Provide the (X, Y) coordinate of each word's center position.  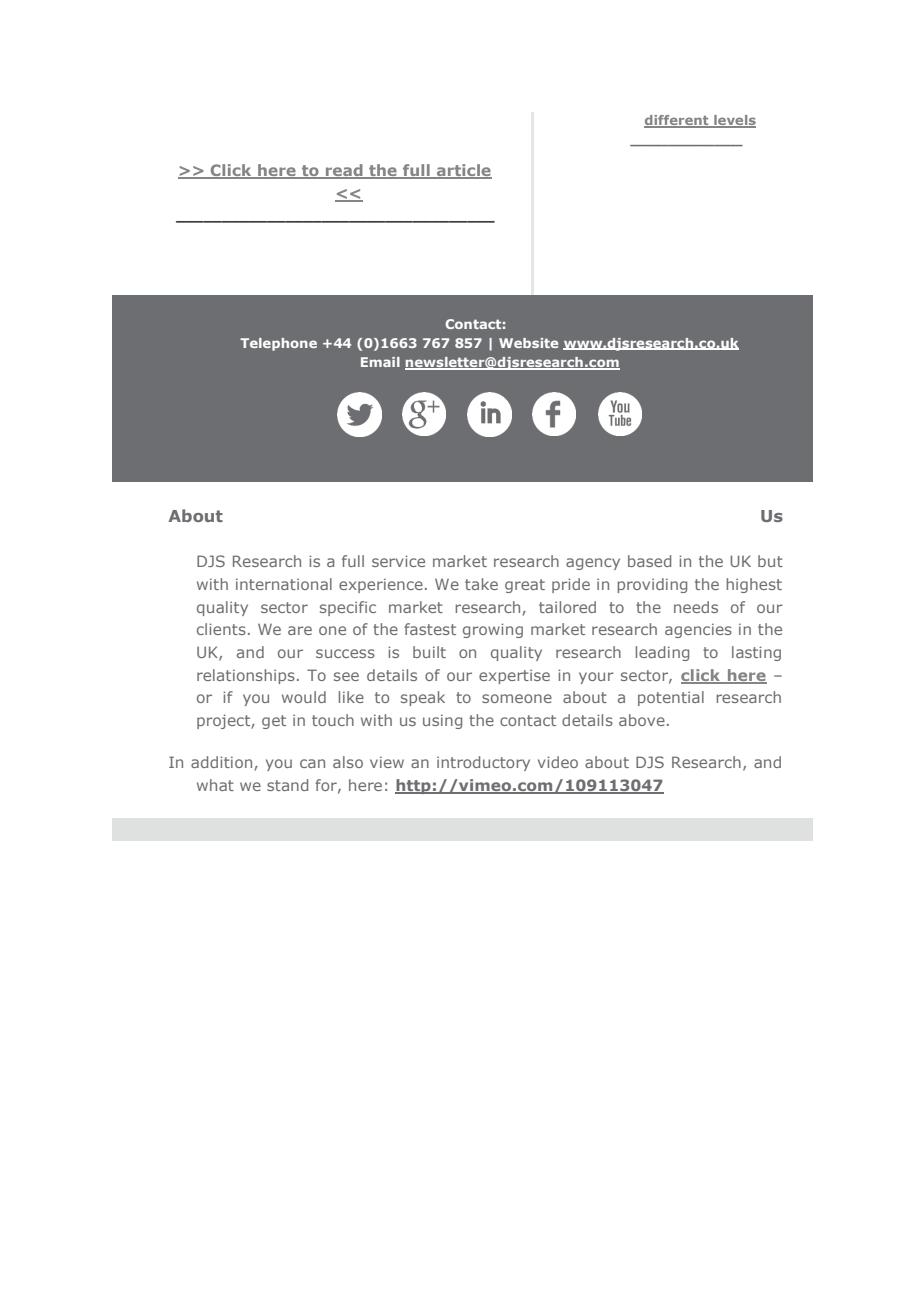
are (300, 630)
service (398, 561)
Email (380, 362)
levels (734, 121)
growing (493, 630)
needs (696, 607)
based (649, 561)
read (344, 171)
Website (528, 343)
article (463, 171)
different (677, 121)
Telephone (278, 344)
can (312, 763)
